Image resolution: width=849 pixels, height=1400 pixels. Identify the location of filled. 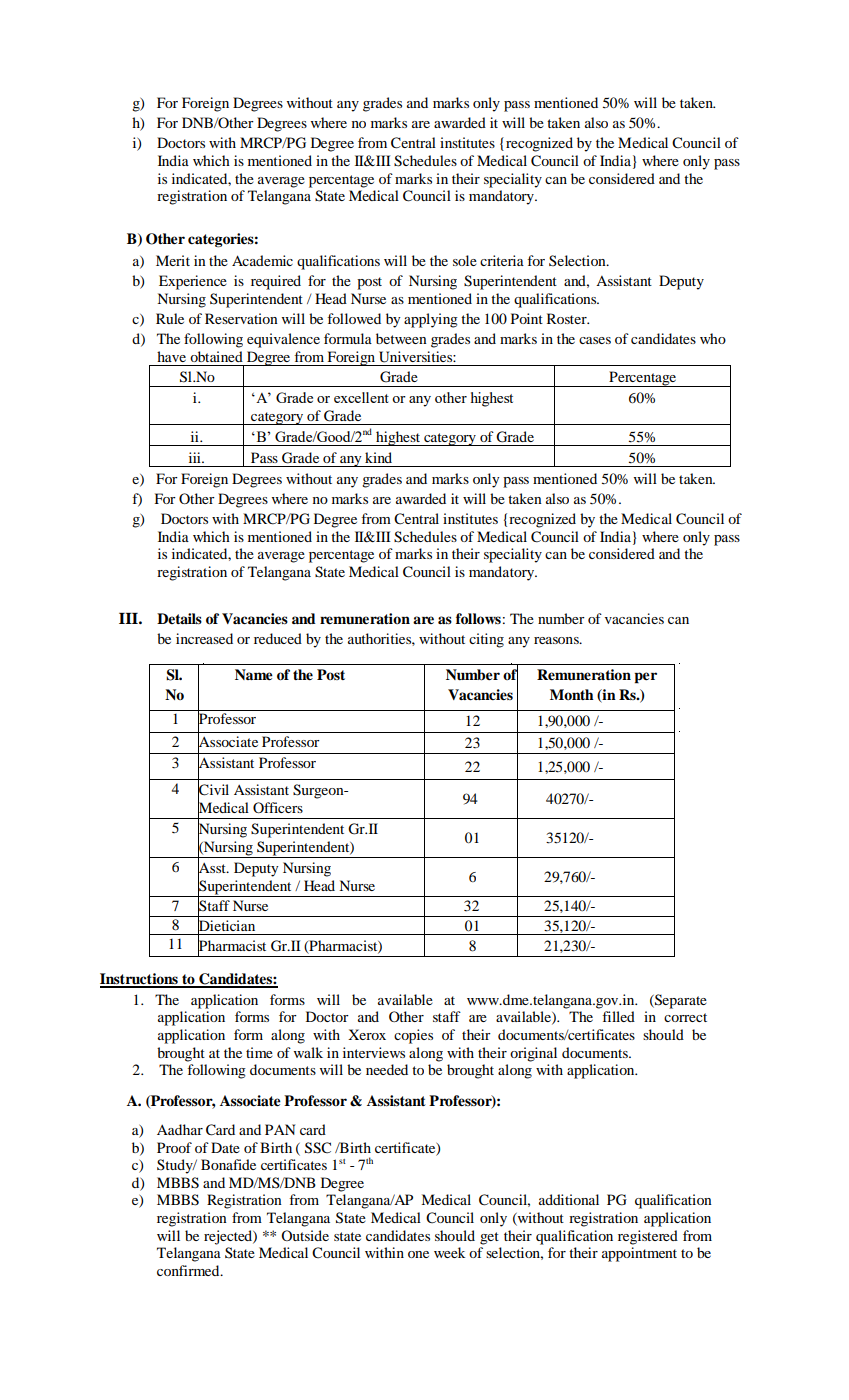
(618, 1016).
